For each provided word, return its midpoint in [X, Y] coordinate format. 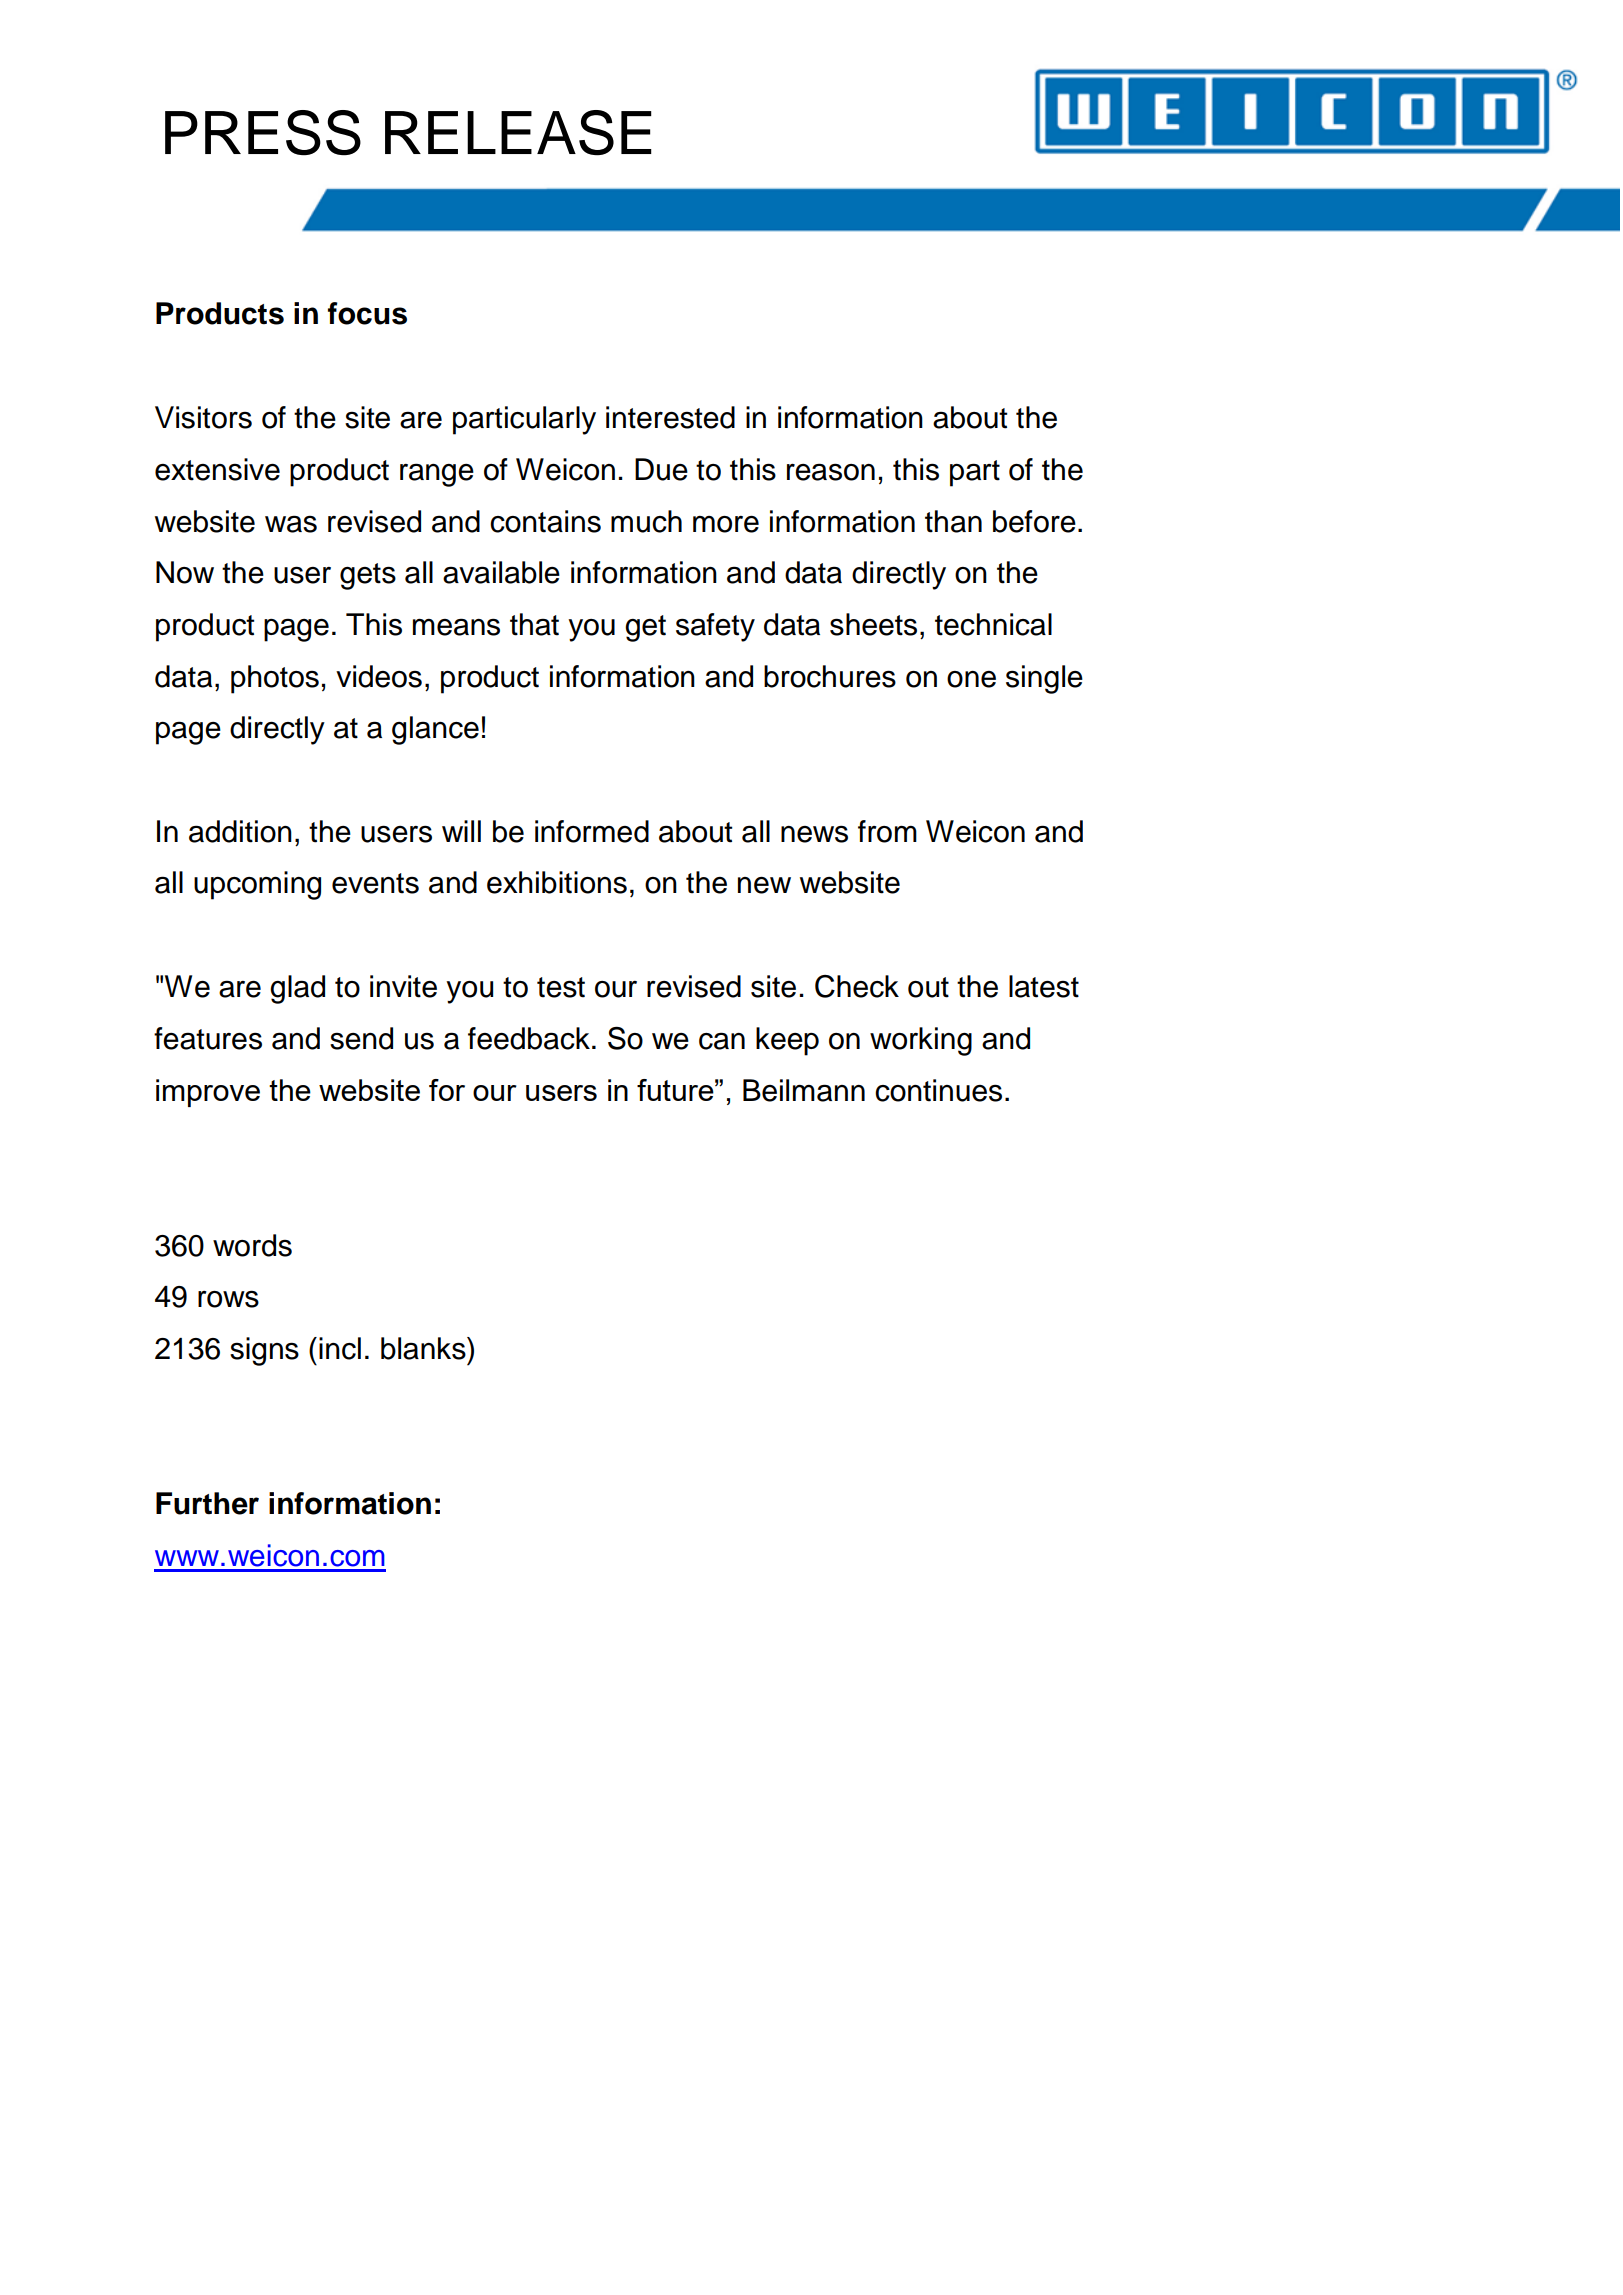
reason [831, 472]
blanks [424, 1348]
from [887, 831]
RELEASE [518, 133]
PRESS [263, 133]
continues [938, 1090]
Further [207, 1503]
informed [592, 831]
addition [240, 831]
